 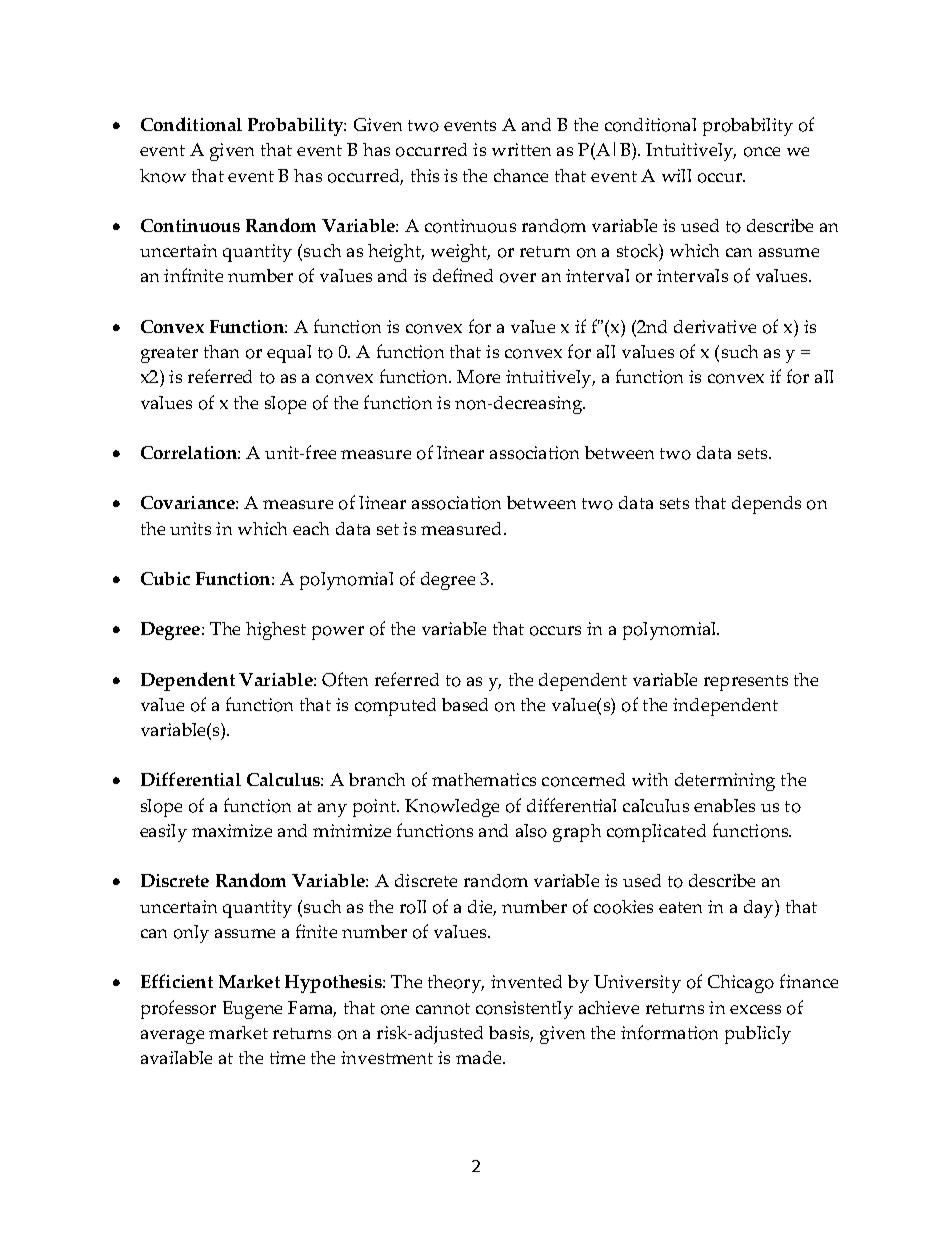 What do you see at coordinates (480, 1057) in the page?
I see `made` at bounding box center [480, 1057].
